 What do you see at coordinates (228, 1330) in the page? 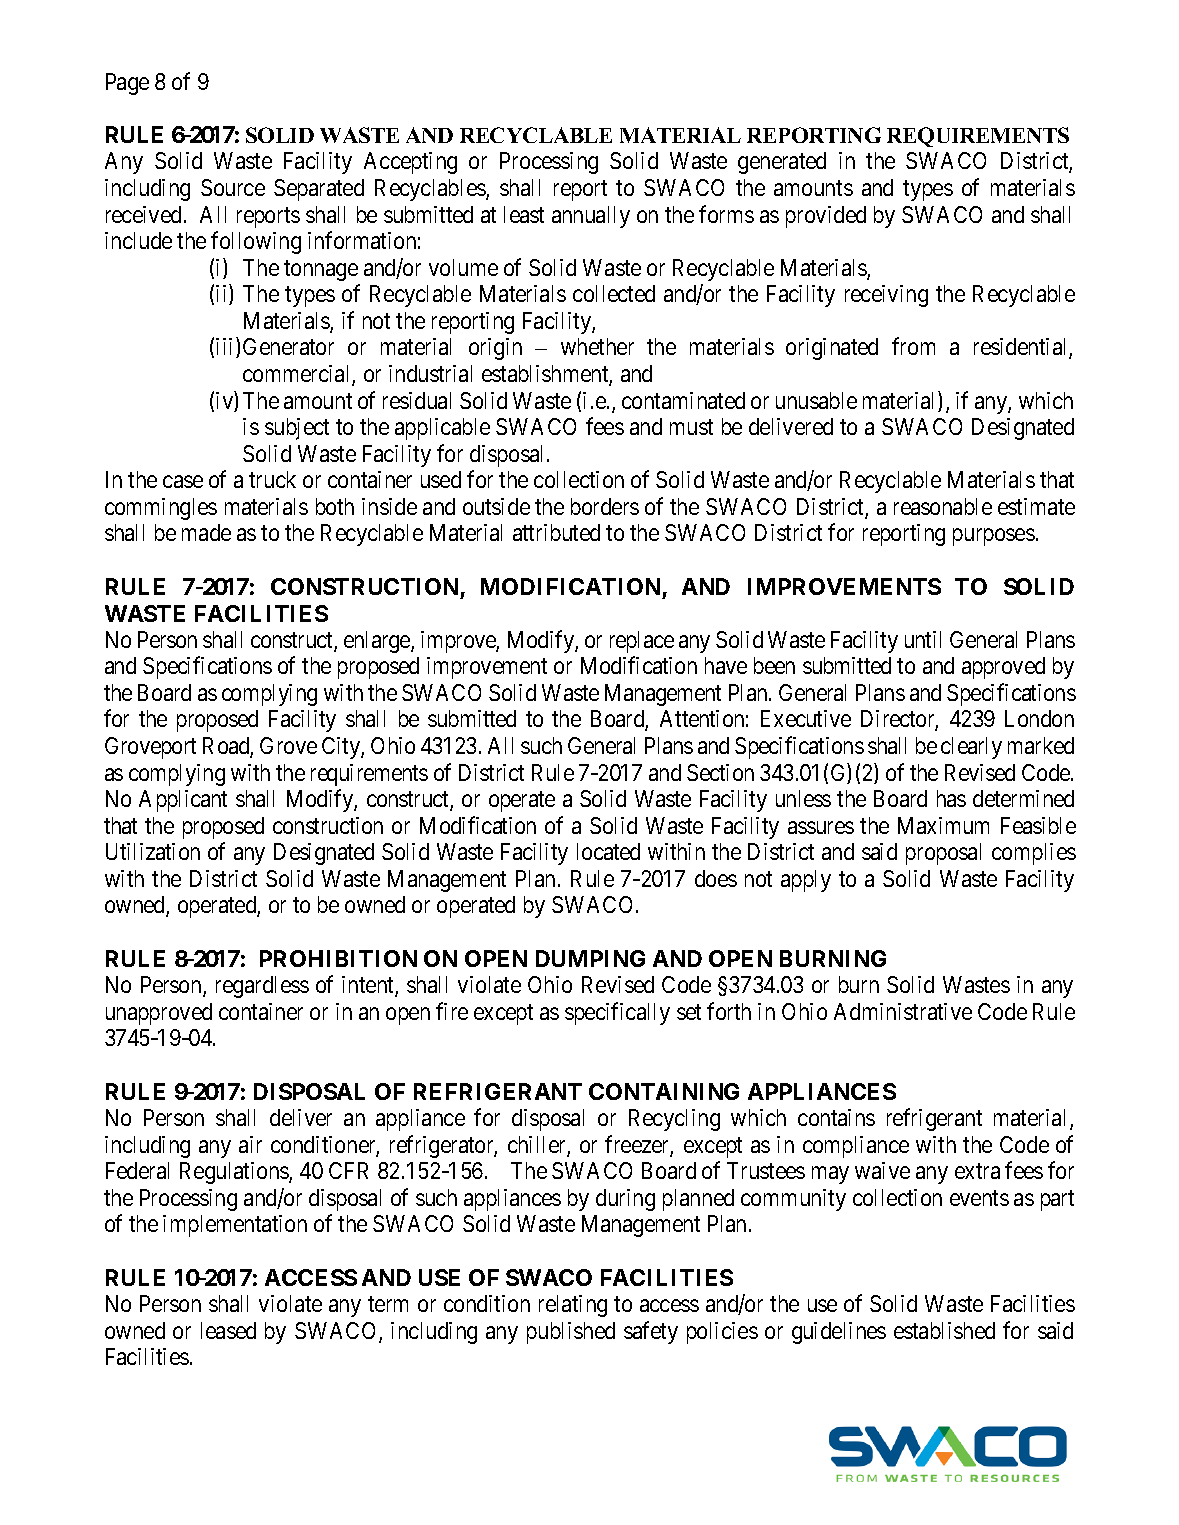
I see `leased` at bounding box center [228, 1330].
